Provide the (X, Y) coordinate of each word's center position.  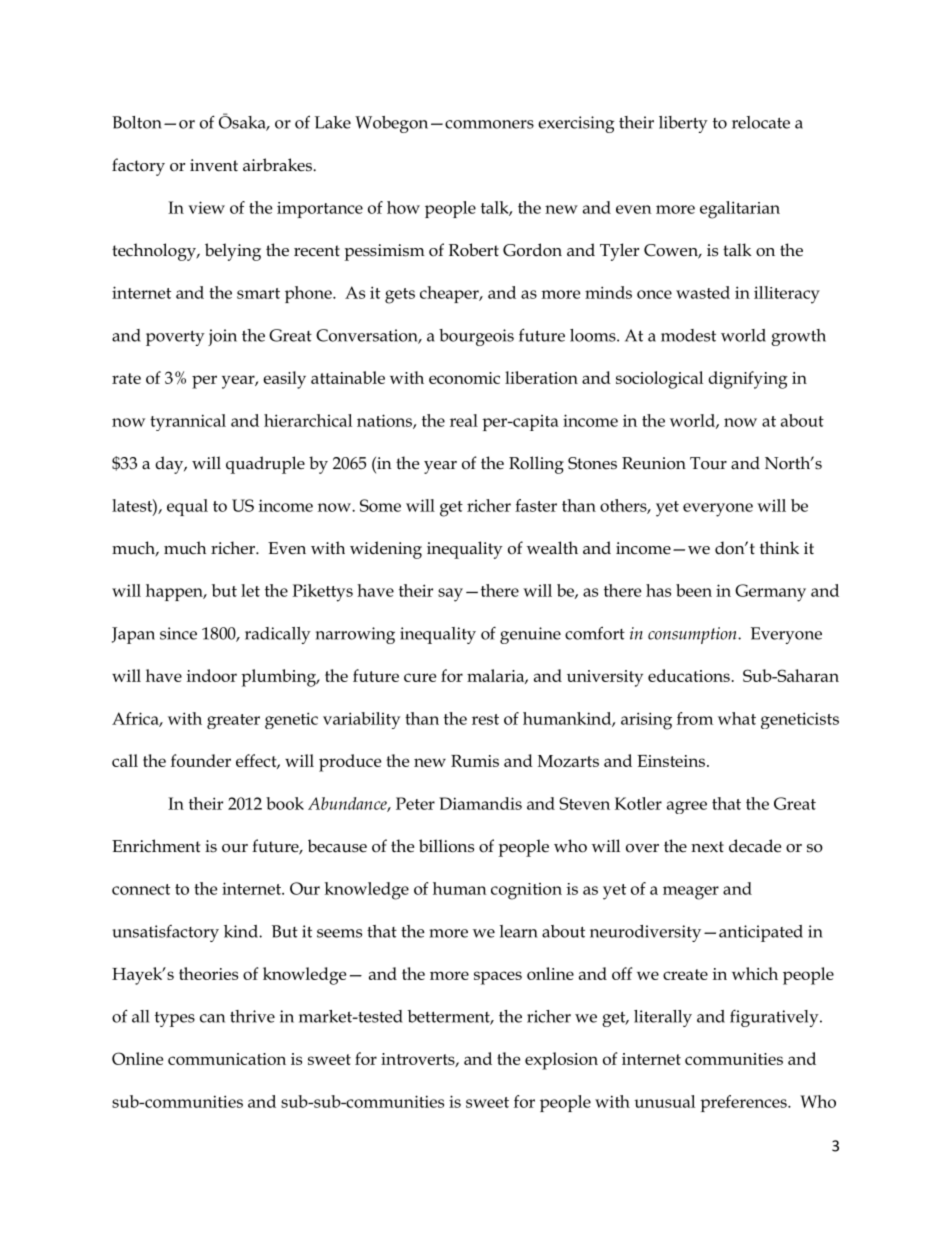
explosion (561, 1061)
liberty (683, 124)
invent (214, 165)
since (178, 633)
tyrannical (188, 422)
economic (464, 378)
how (403, 207)
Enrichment (156, 846)
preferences (744, 1103)
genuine (530, 635)
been (694, 590)
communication (227, 1059)
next (707, 847)
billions (446, 846)
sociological (659, 380)
